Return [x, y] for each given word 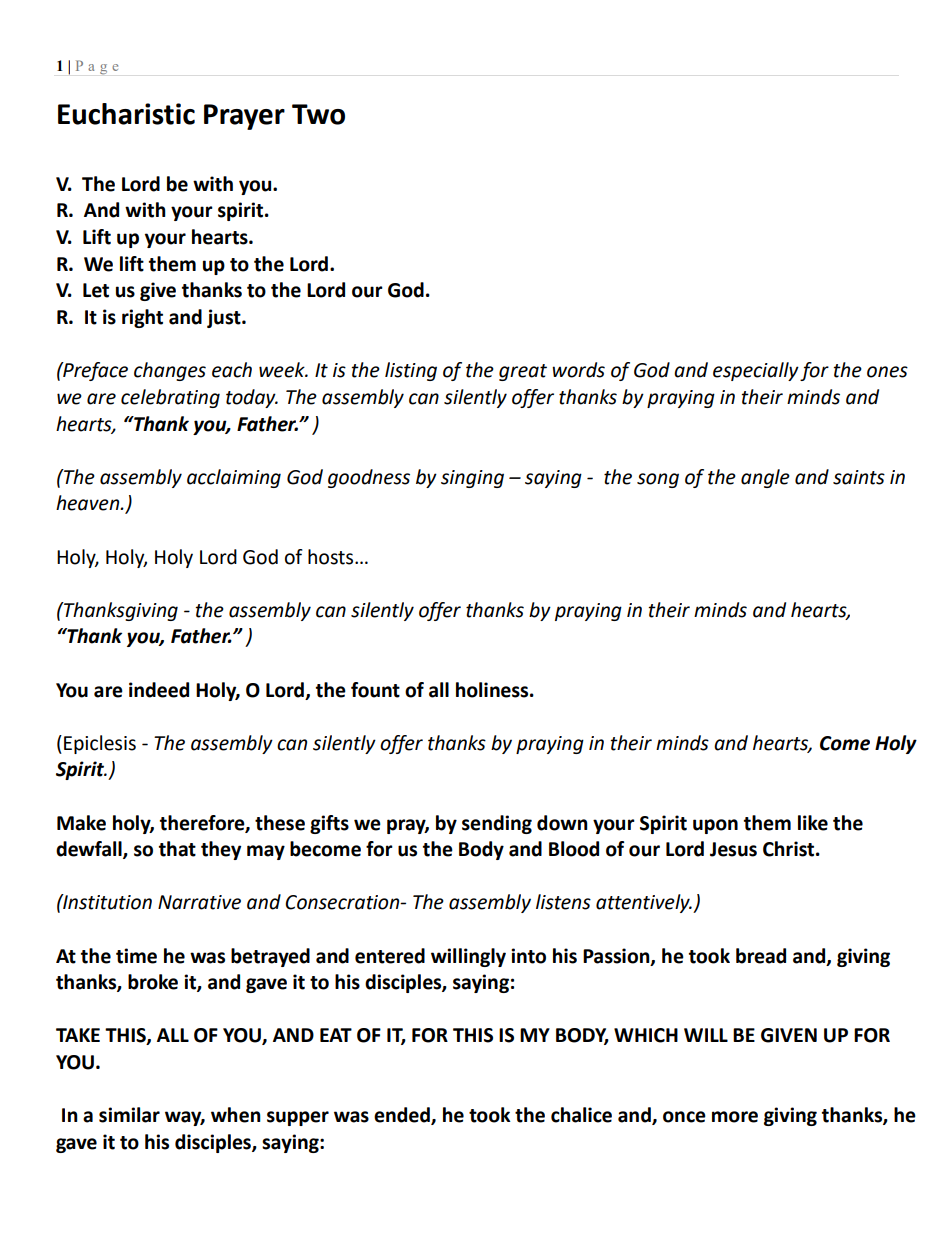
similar [129, 1115]
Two [318, 114]
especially [756, 371]
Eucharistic [126, 114]
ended [403, 1116]
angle [765, 478]
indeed [159, 690]
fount [375, 690]
